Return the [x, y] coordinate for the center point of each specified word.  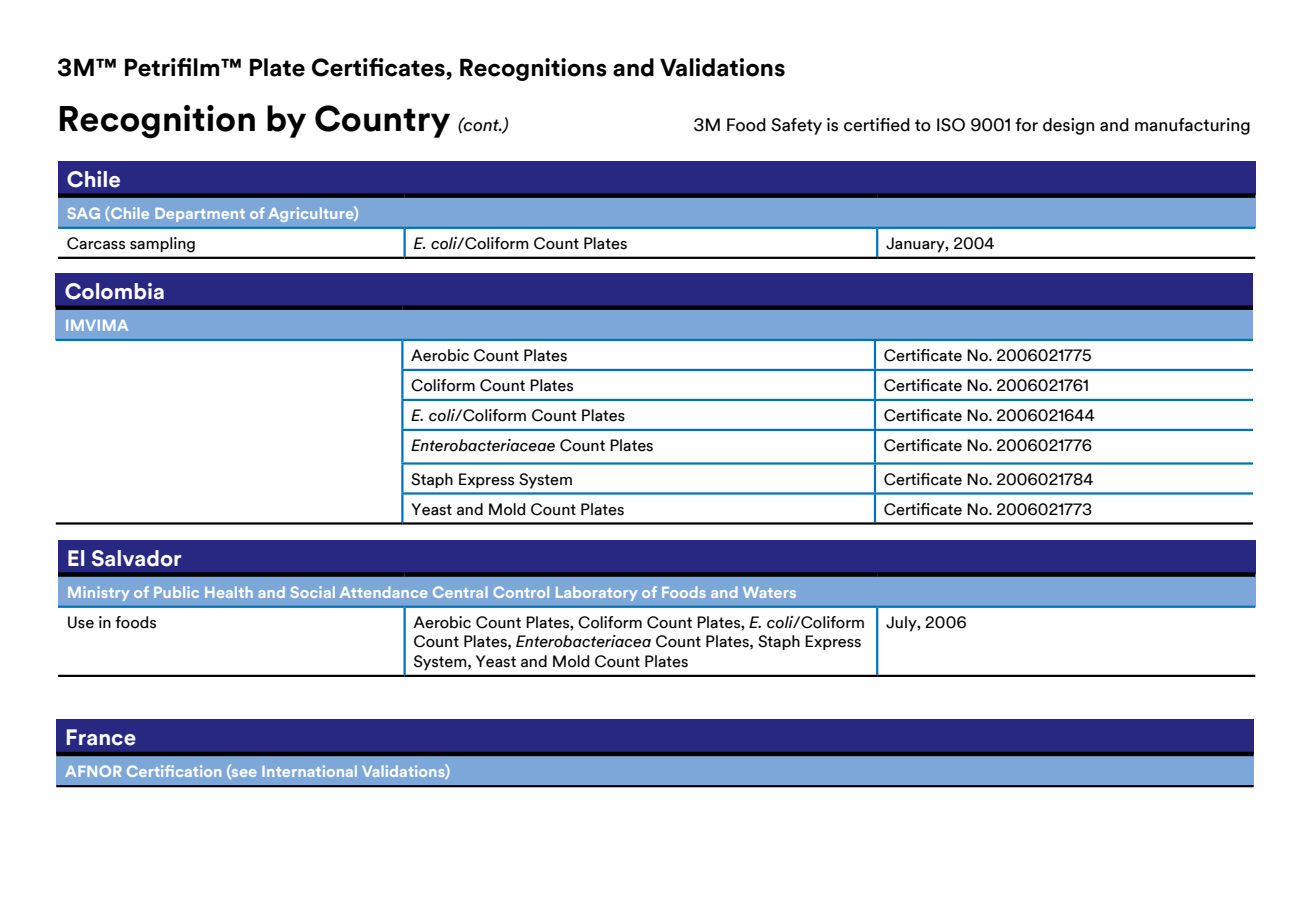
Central [460, 592]
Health [229, 592]
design [1068, 126]
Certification [174, 771]
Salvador [136, 558]
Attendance [383, 592]
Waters [769, 592]
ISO [951, 125]
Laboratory [596, 593]
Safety [796, 126]
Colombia [114, 291]
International [309, 771]
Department [200, 215]
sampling [162, 245]
